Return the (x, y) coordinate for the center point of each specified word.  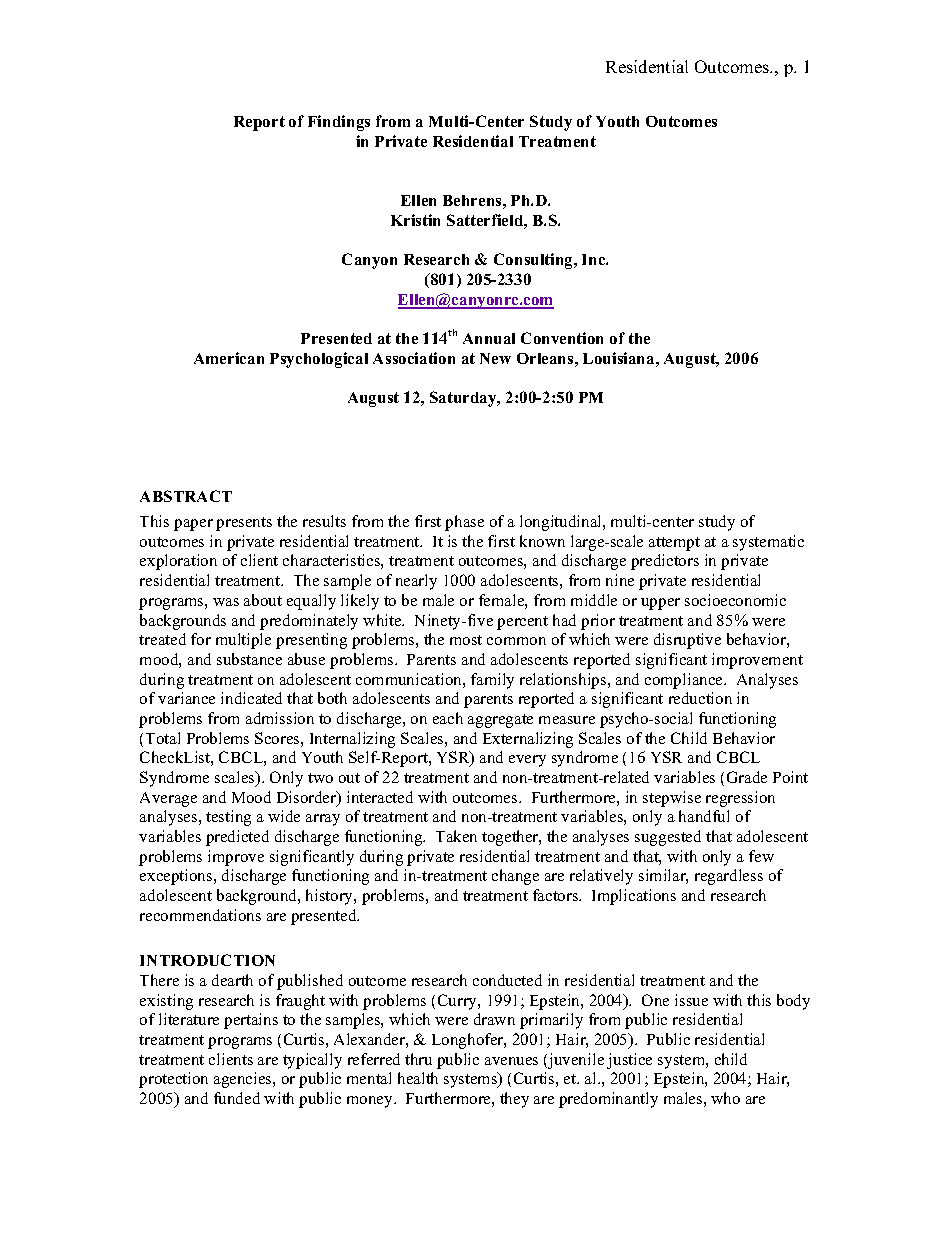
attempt (674, 544)
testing (228, 818)
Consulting (535, 261)
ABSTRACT (186, 496)
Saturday (464, 399)
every (527, 761)
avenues (511, 1061)
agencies (244, 1080)
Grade (747, 777)
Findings (339, 123)
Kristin (415, 220)
